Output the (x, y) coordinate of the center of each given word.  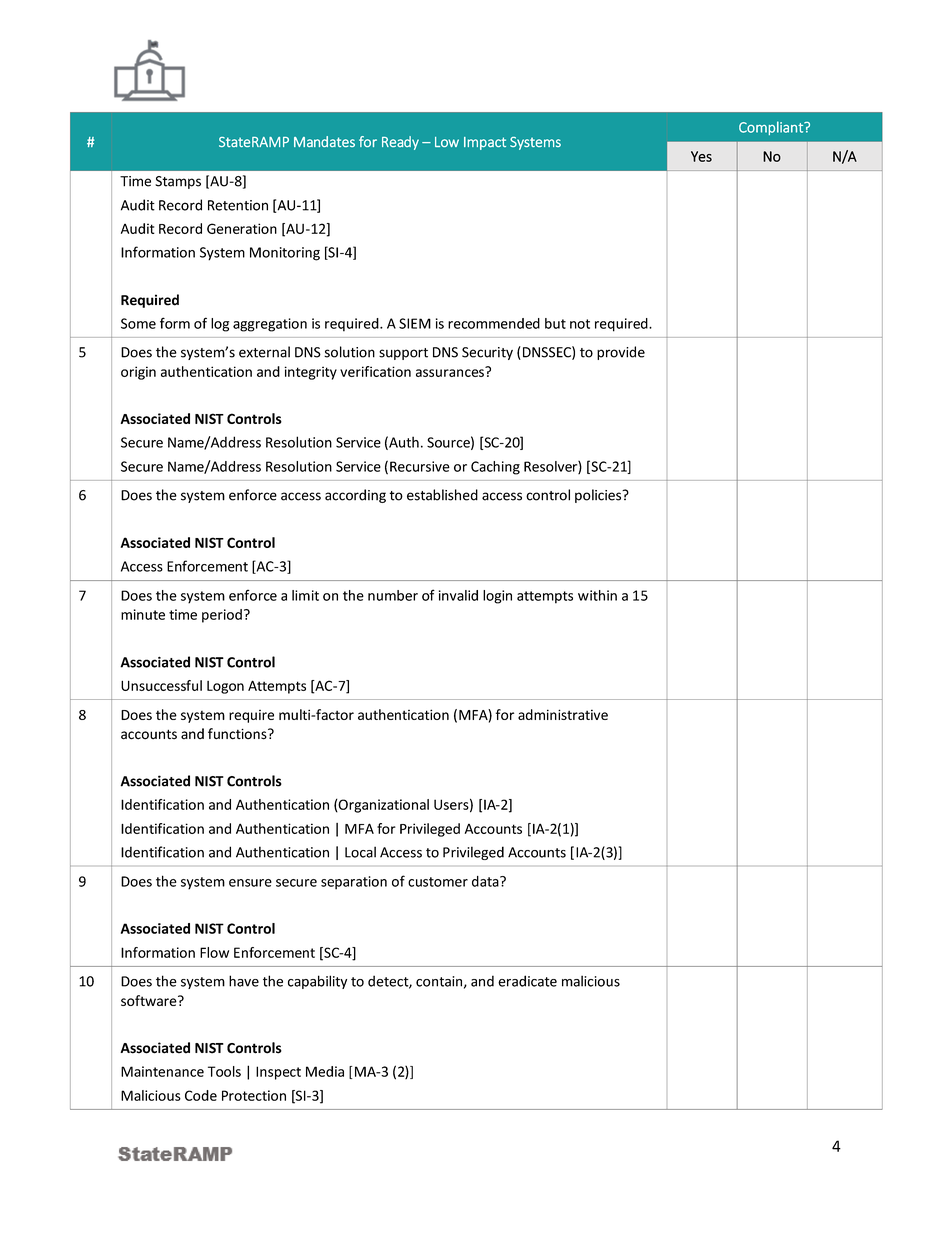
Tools (224, 1071)
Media (325, 1071)
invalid (458, 595)
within (597, 595)
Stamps (178, 182)
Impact (485, 143)
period (222, 616)
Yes (701, 156)
